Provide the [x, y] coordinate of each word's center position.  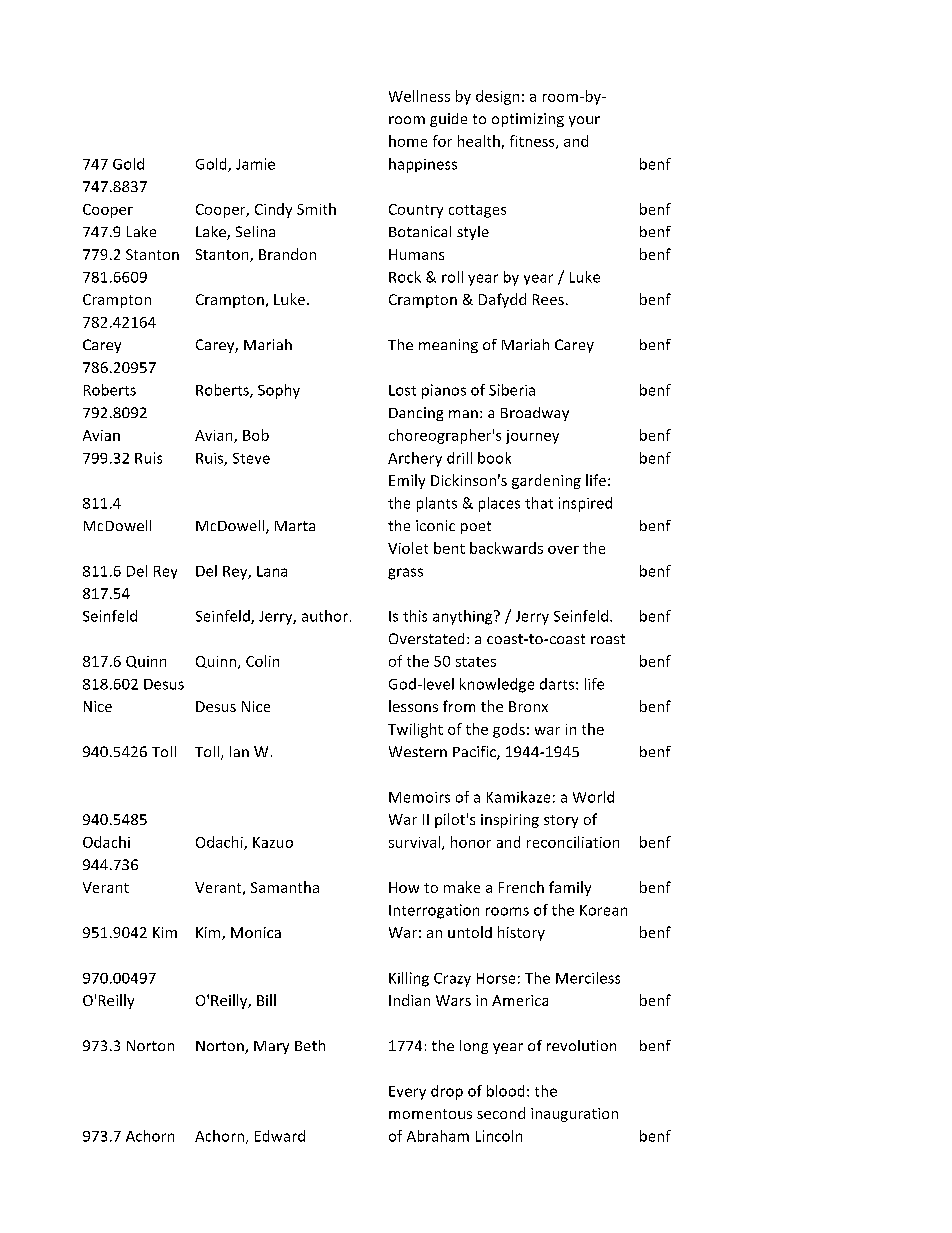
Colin [262, 661]
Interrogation [434, 911]
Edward [280, 1136]
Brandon [287, 254]
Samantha [285, 887]
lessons [413, 706]
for [442, 141]
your [584, 121]
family [570, 888]
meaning [448, 346]
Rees [548, 299]
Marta [295, 526]
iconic [435, 525]
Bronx [528, 706]
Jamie [255, 164]
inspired [585, 504]
